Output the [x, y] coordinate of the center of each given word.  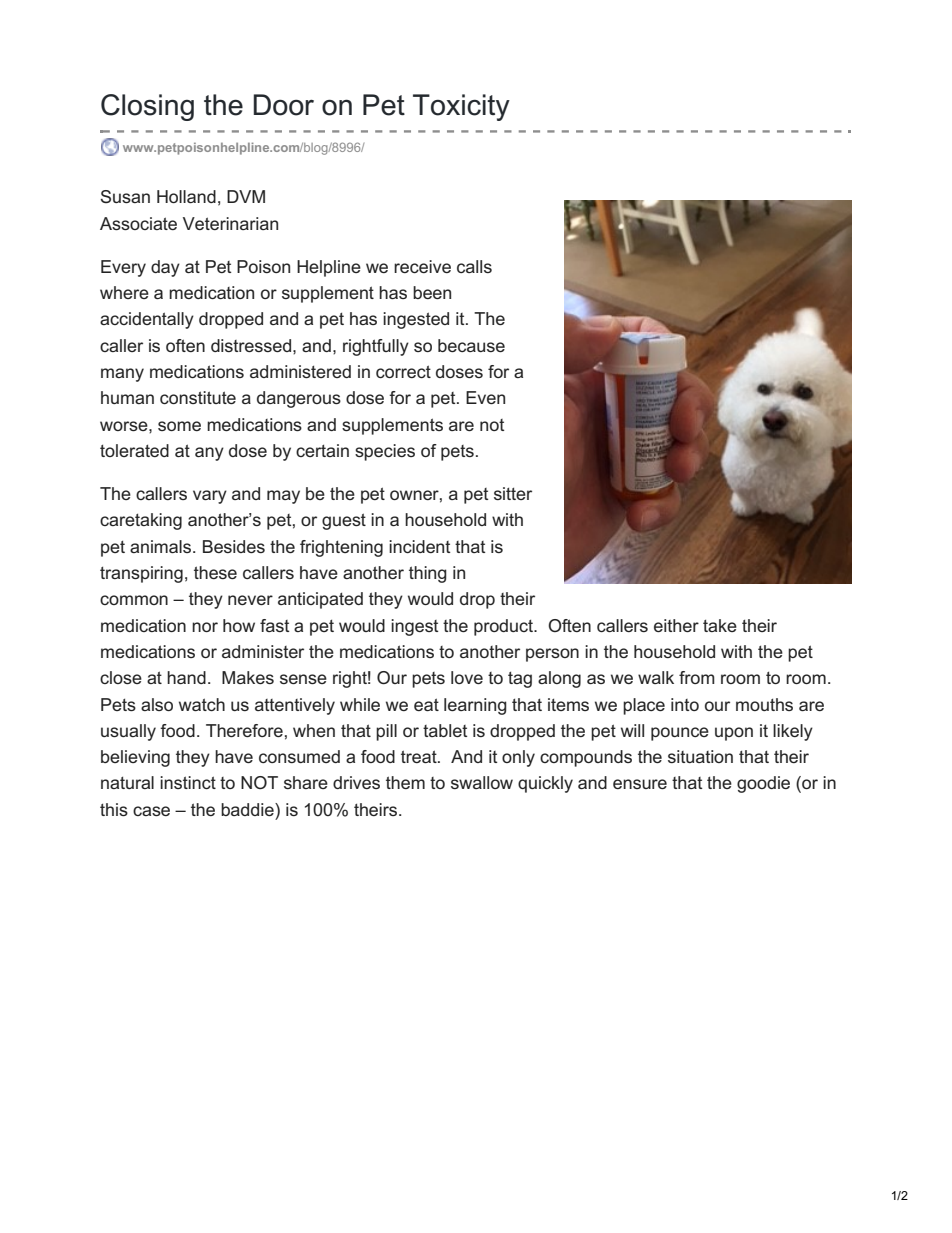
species [385, 452]
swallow [482, 782]
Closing [147, 107]
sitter [513, 493]
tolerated [134, 450]
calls [474, 266]
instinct [188, 782]
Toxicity [461, 107]
